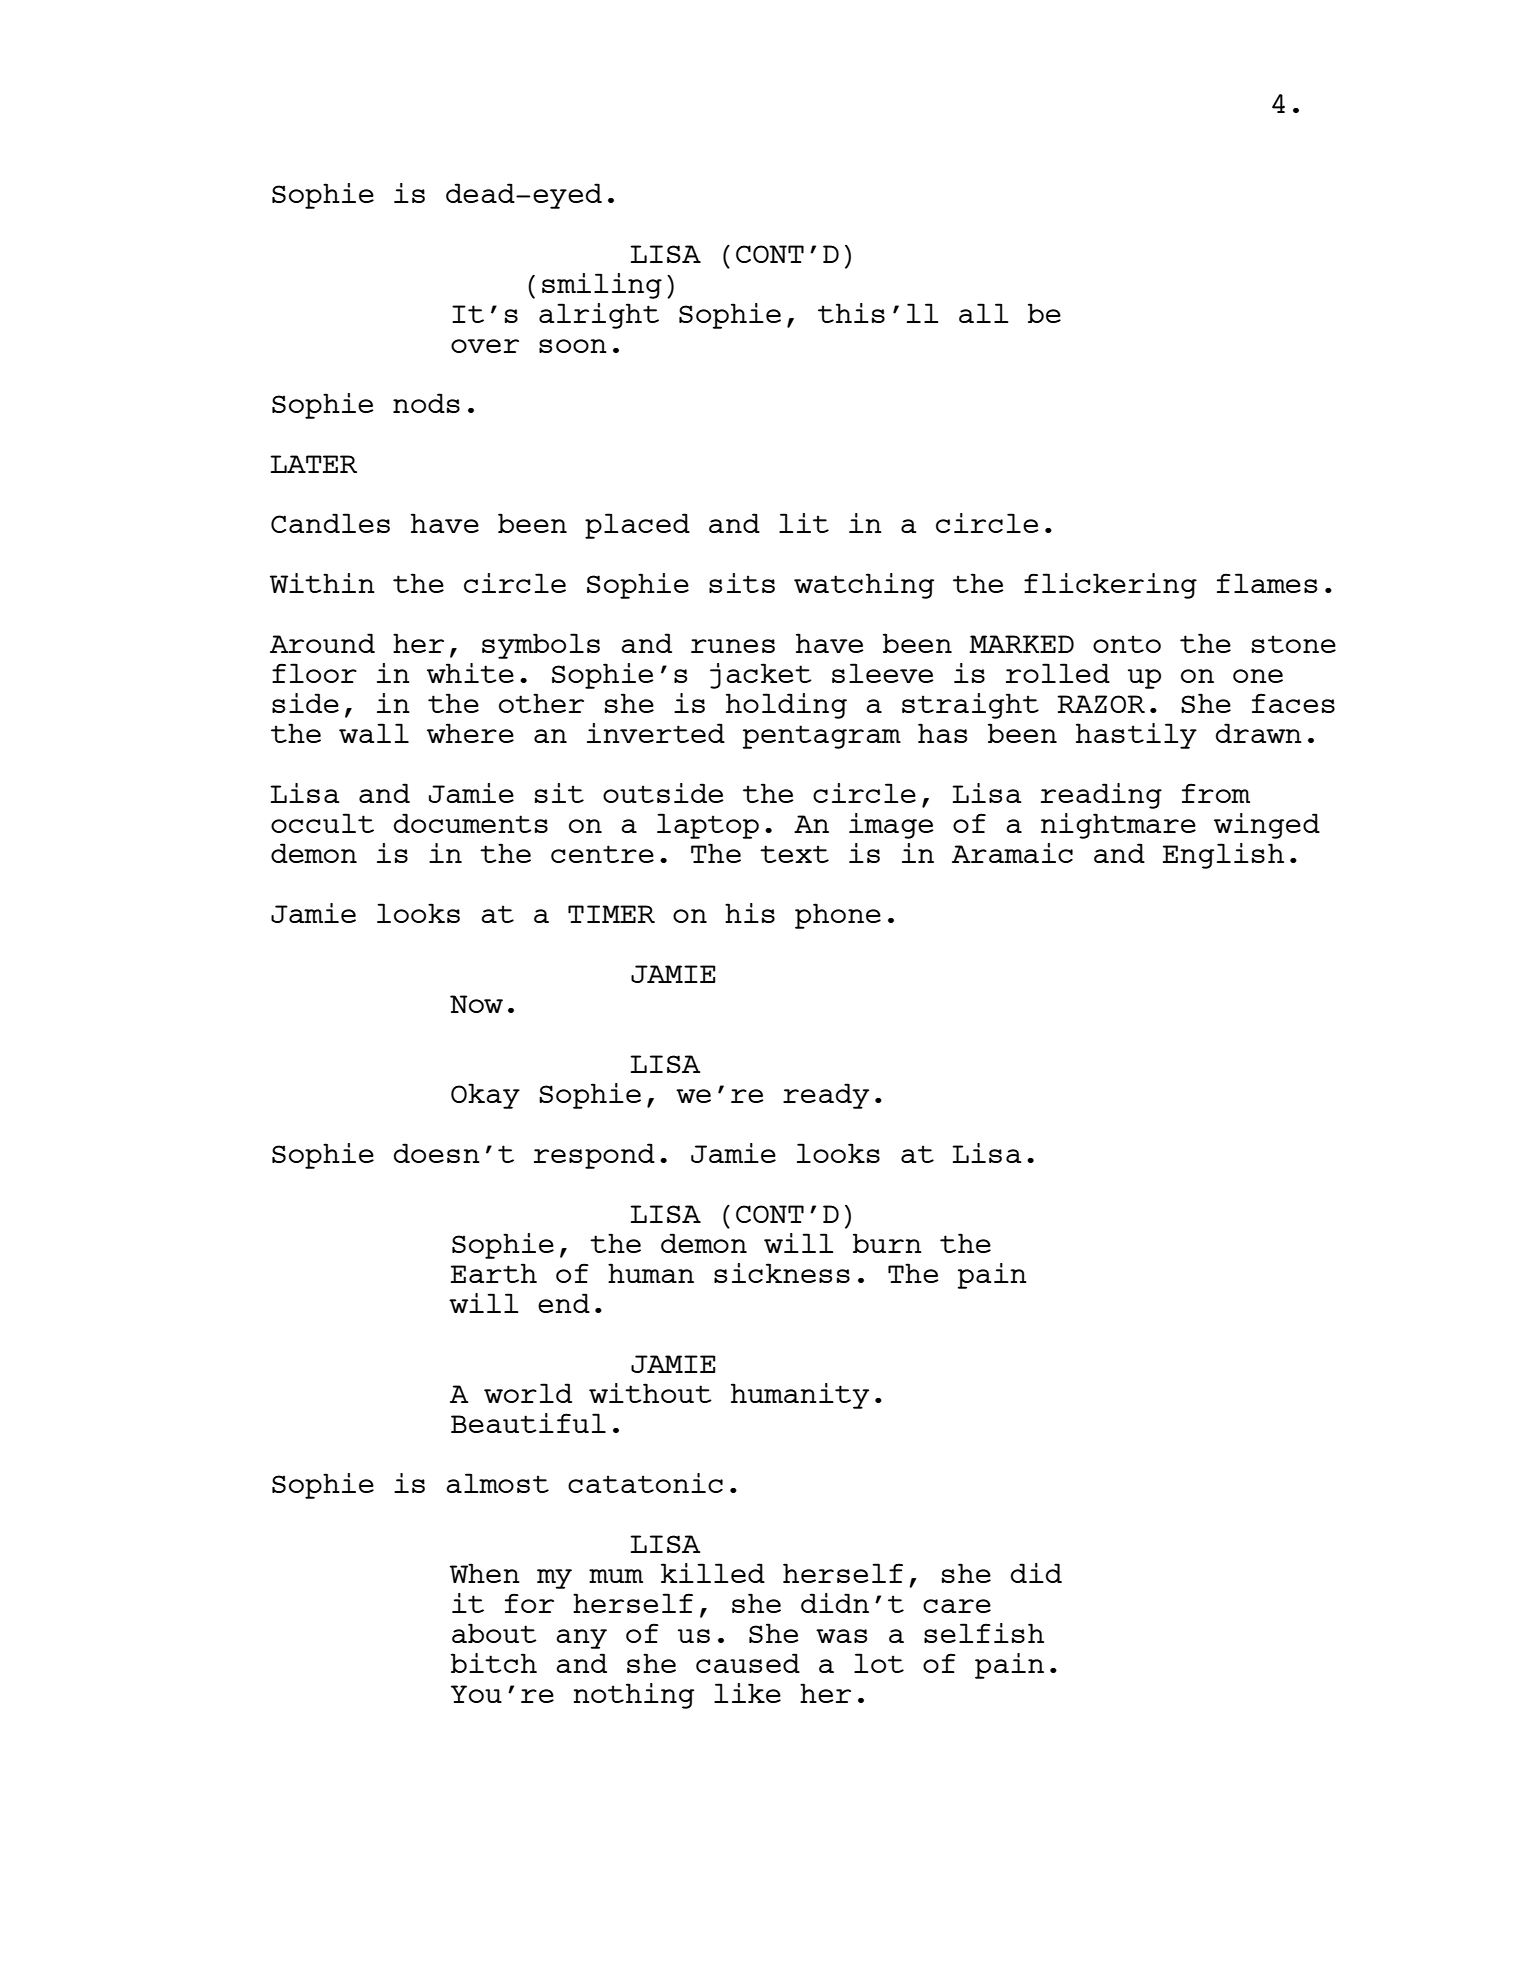  Describe the element at coordinates (1223, 856) in the screenshot. I see `English` at that location.
